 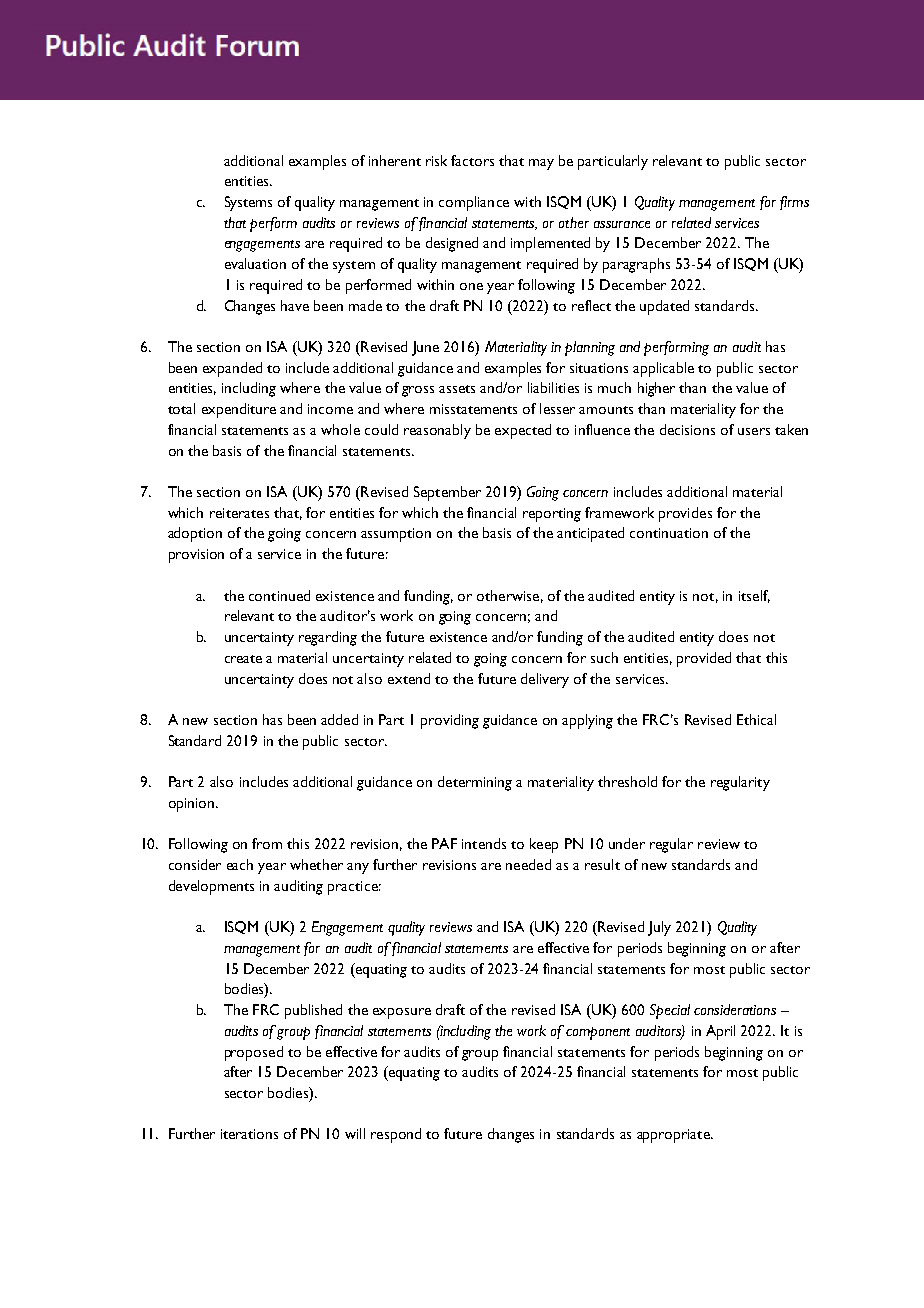 I want to click on firms, so click(x=794, y=203).
